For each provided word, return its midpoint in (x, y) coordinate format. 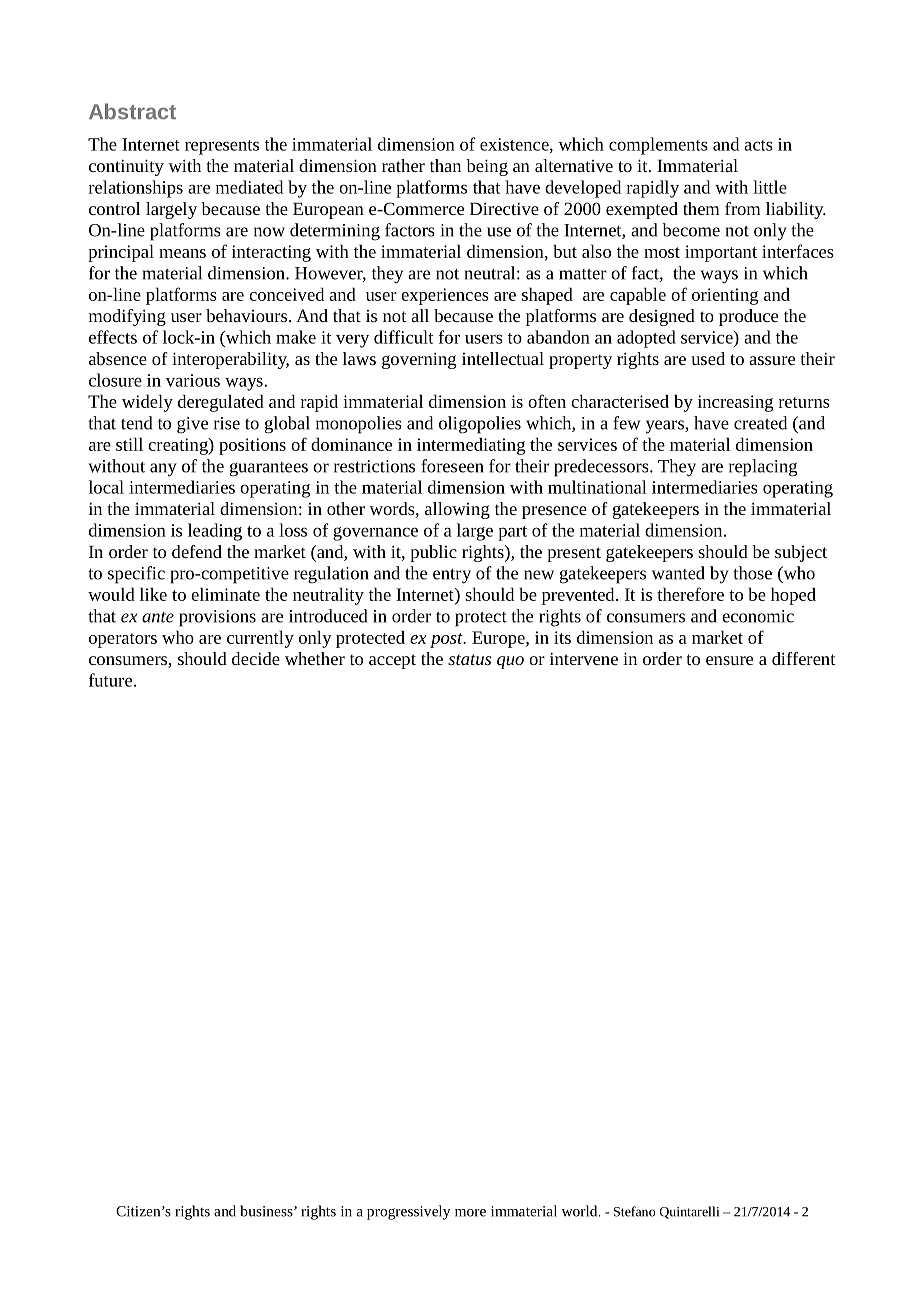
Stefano (634, 1211)
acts (758, 145)
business (267, 1211)
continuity (126, 167)
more (470, 1213)
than (445, 165)
